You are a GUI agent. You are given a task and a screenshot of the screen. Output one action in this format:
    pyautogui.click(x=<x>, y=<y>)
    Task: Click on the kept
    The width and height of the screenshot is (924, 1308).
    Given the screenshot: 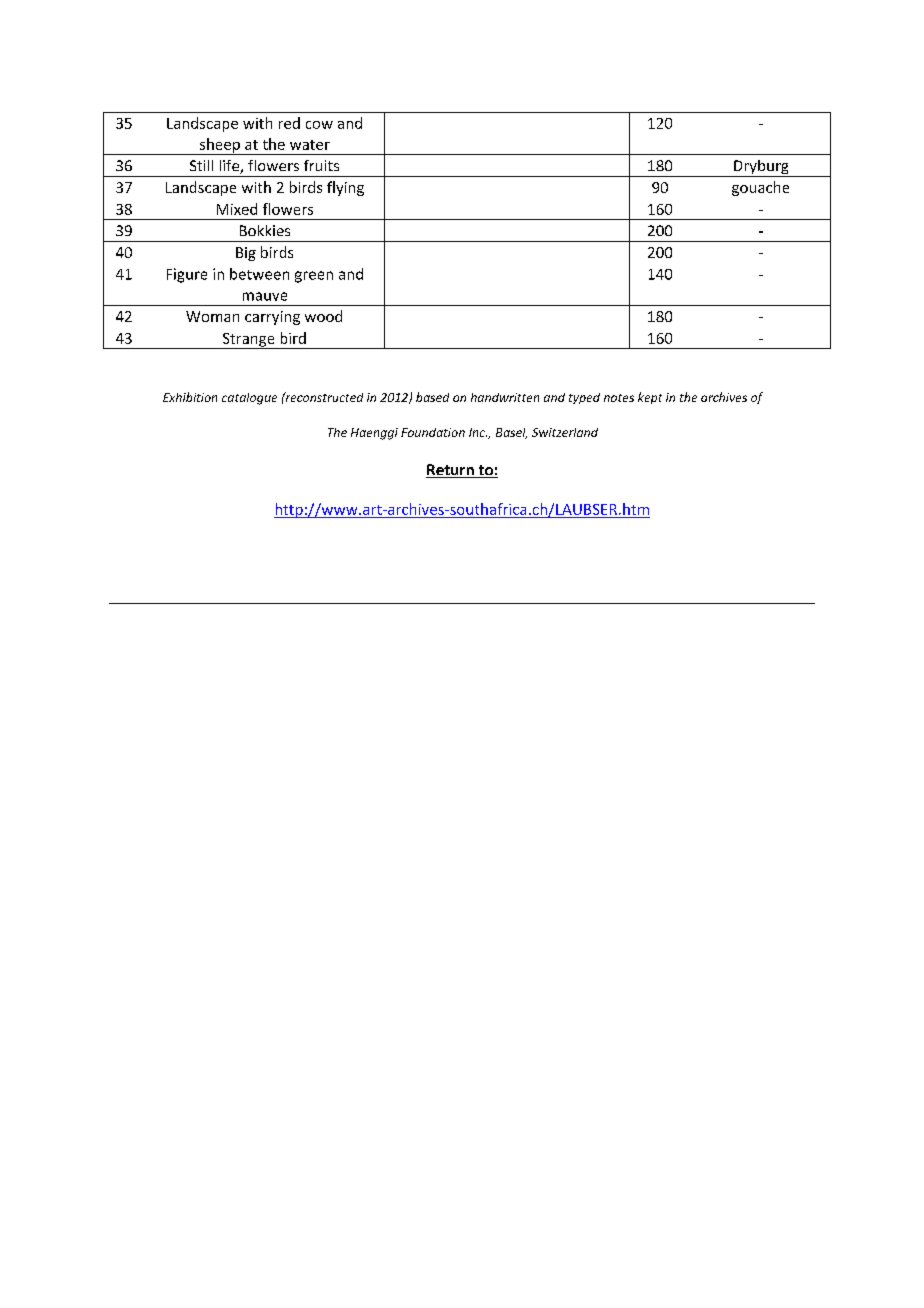 What is the action you would take?
    pyautogui.click(x=650, y=398)
